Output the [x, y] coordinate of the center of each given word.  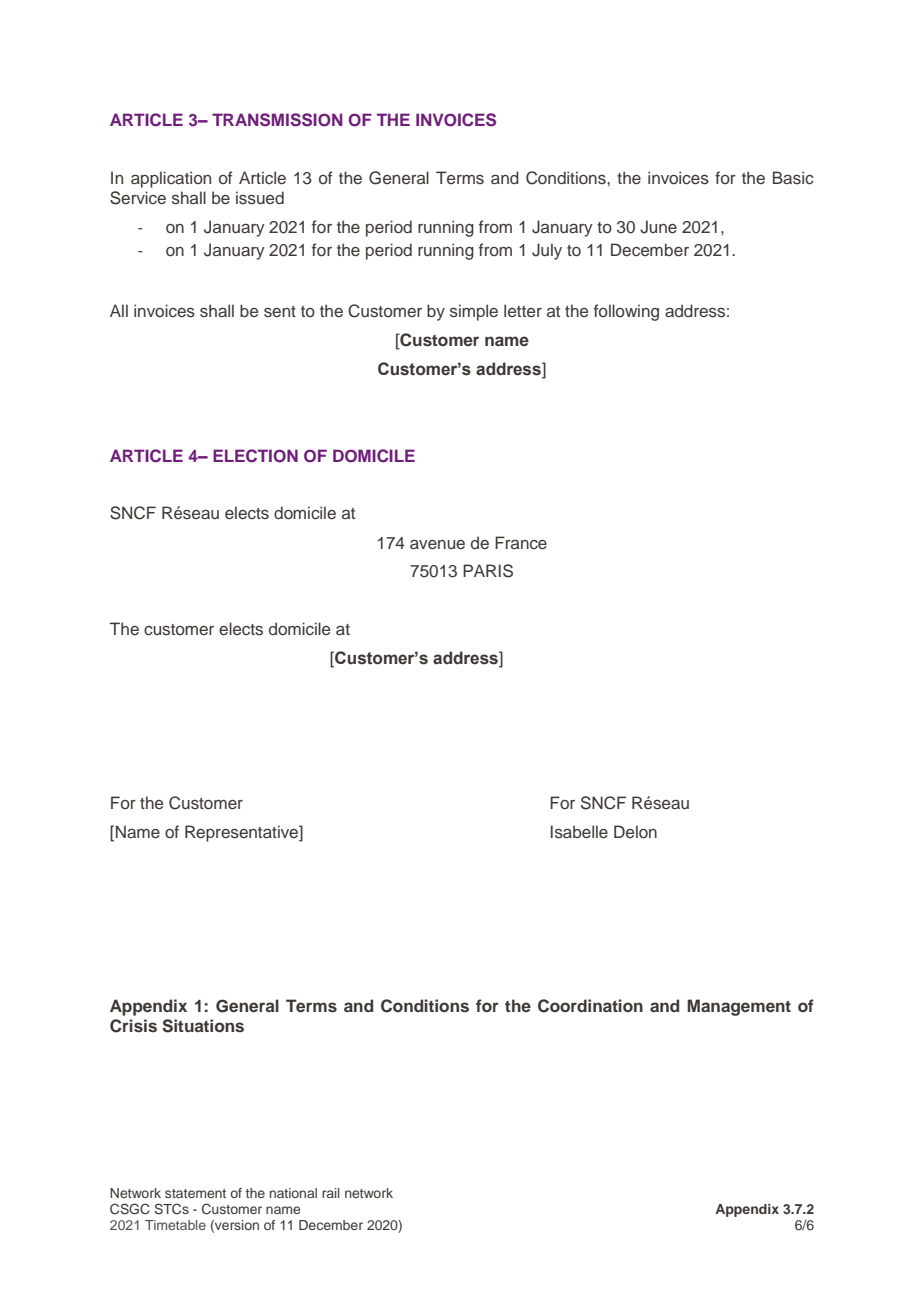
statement [195, 1193]
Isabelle [579, 832]
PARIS [488, 571]
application [171, 179]
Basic [793, 178]
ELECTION [255, 456]
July [547, 251]
